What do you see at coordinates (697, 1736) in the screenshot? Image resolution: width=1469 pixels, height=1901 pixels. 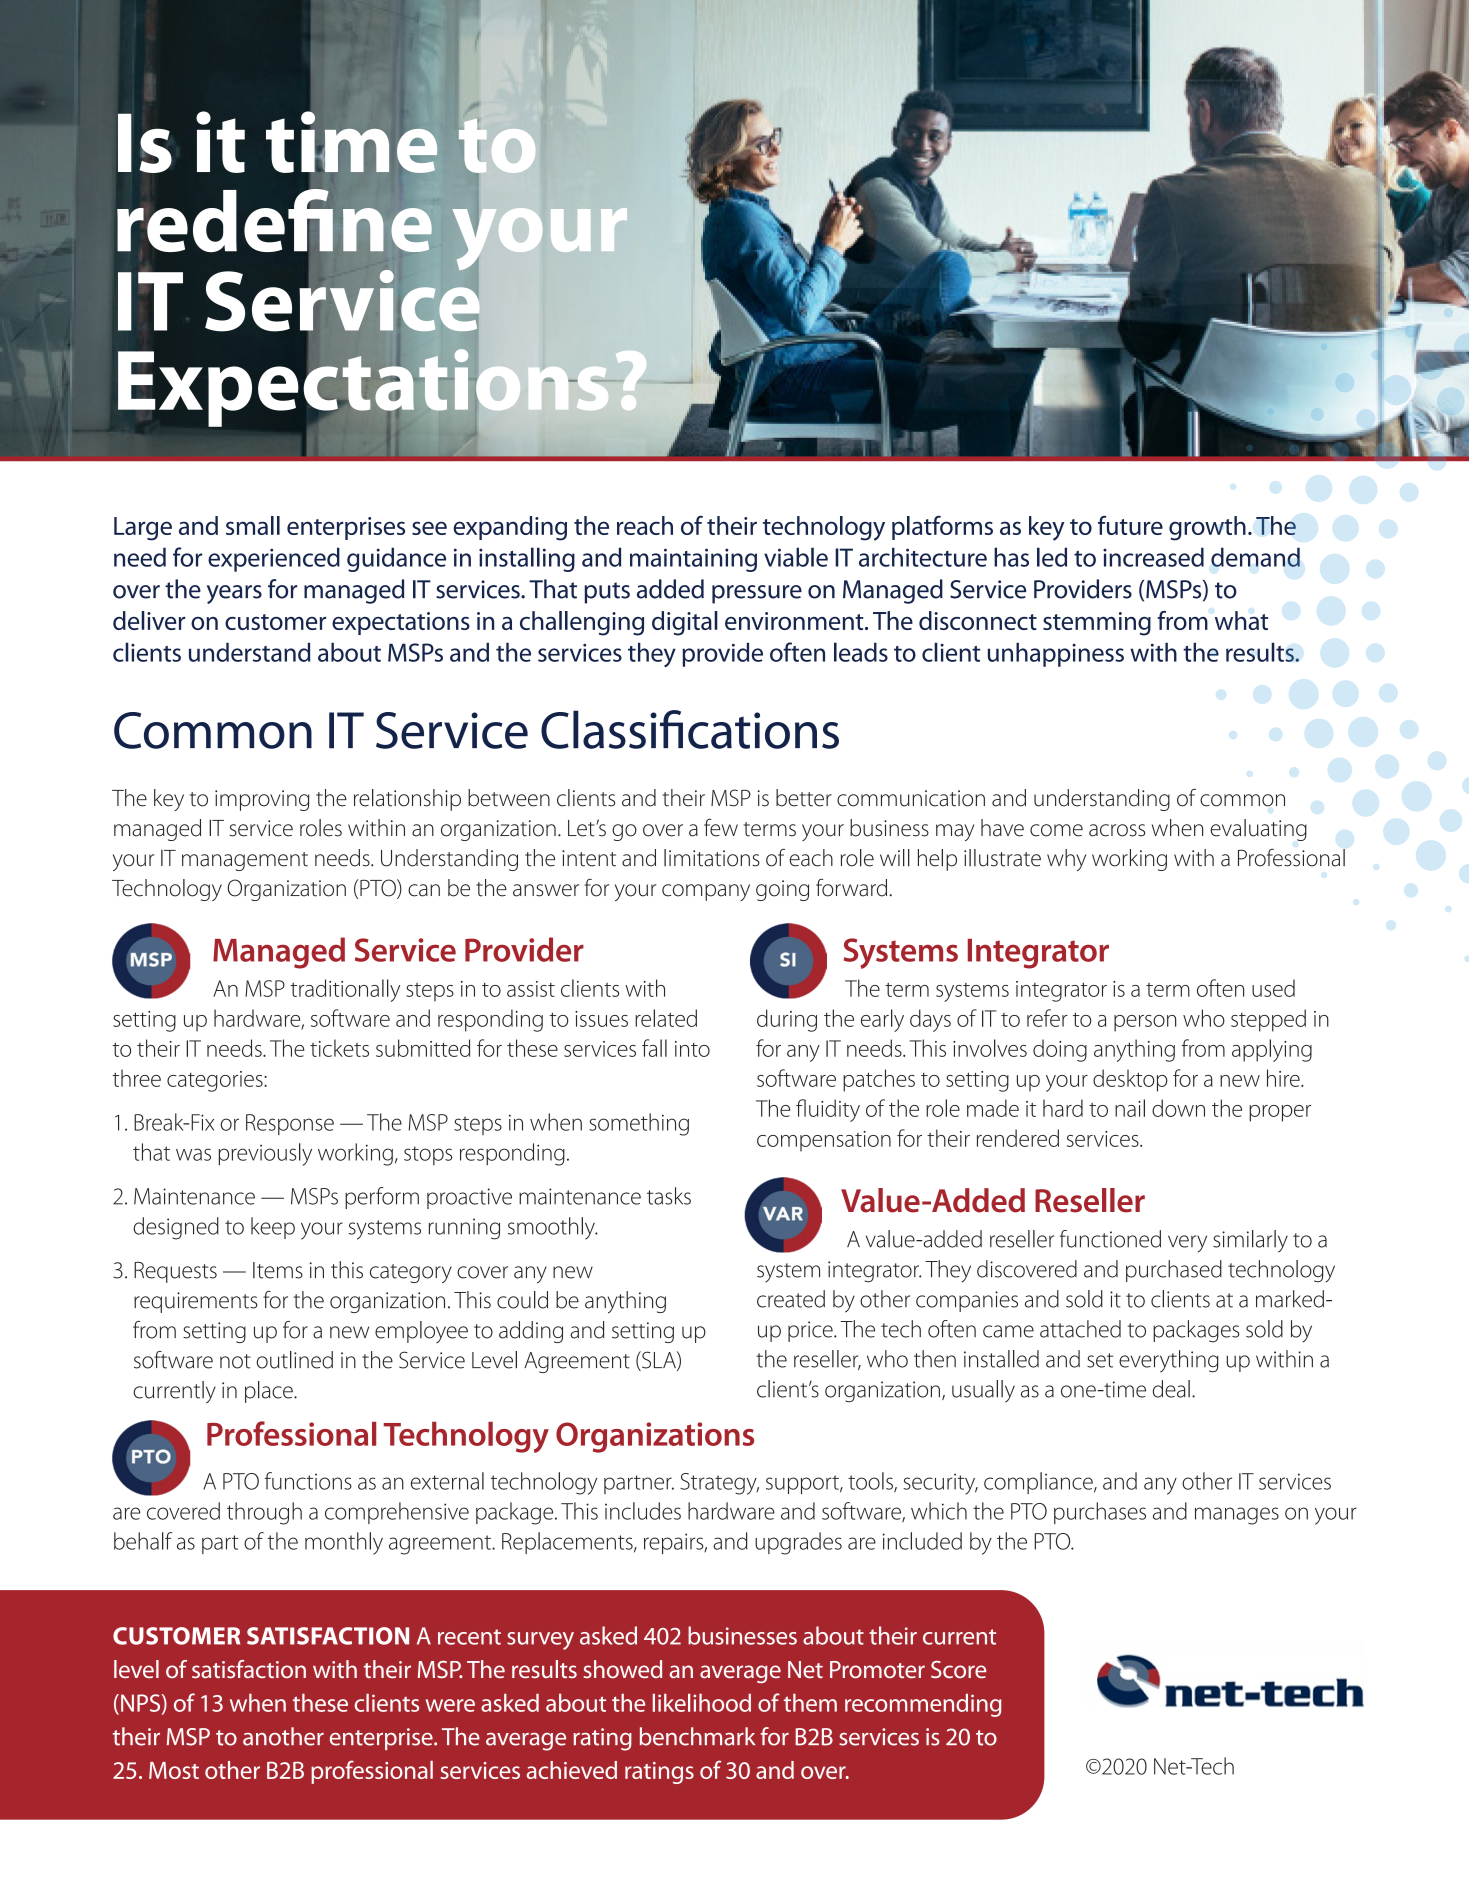 I see `benchmark` at bounding box center [697, 1736].
